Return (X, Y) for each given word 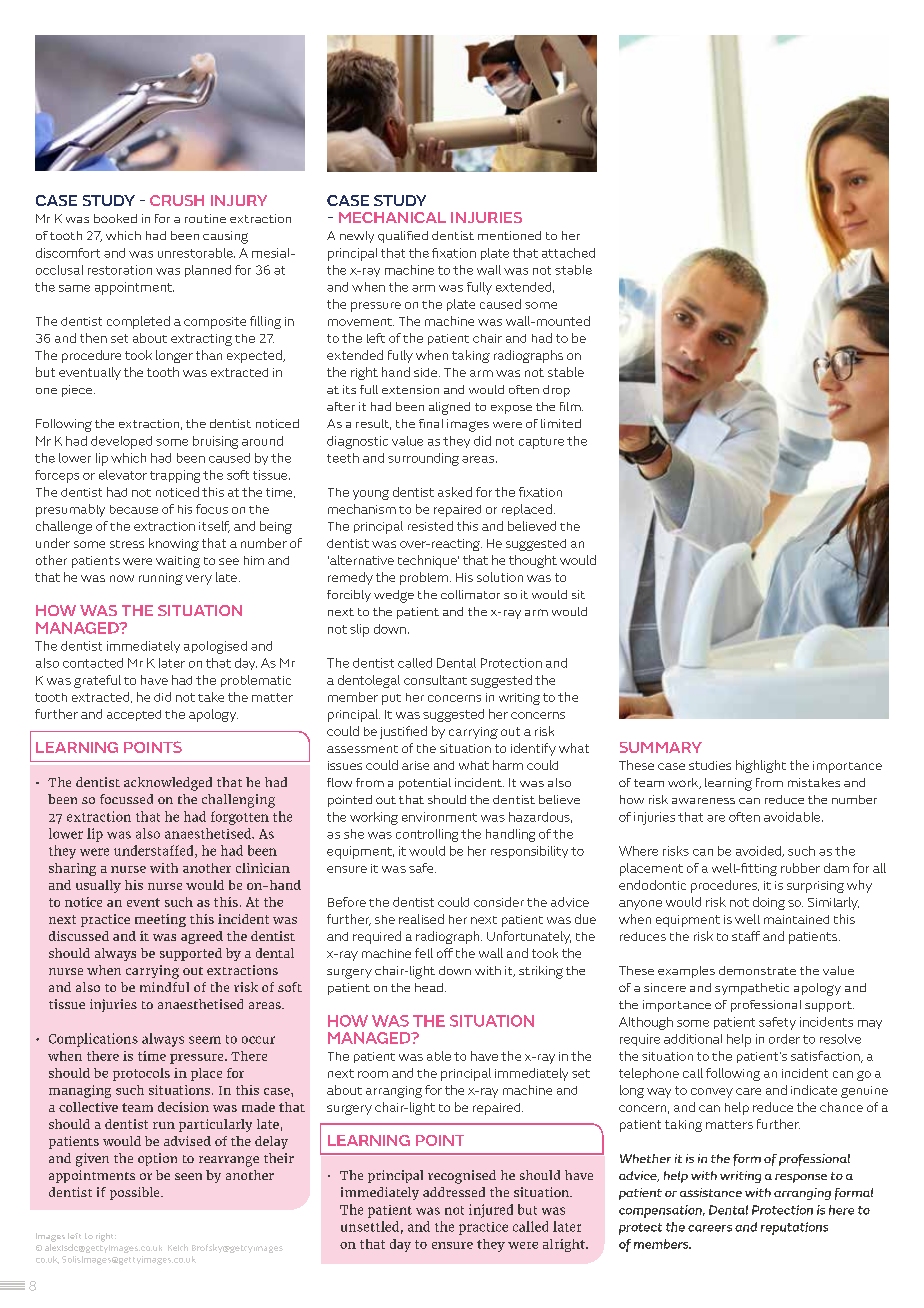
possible (136, 1193)
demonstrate (757, 970)
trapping (175, 476)
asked (455, 492)
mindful (164, 987)
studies (710, 765)
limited (561, 423)
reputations (794, 1228)
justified (403, 732)
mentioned (509, 235)
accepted (134, 715)
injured (491, 1211)
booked (115, 218)
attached (568, 253)
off (445, 953)
